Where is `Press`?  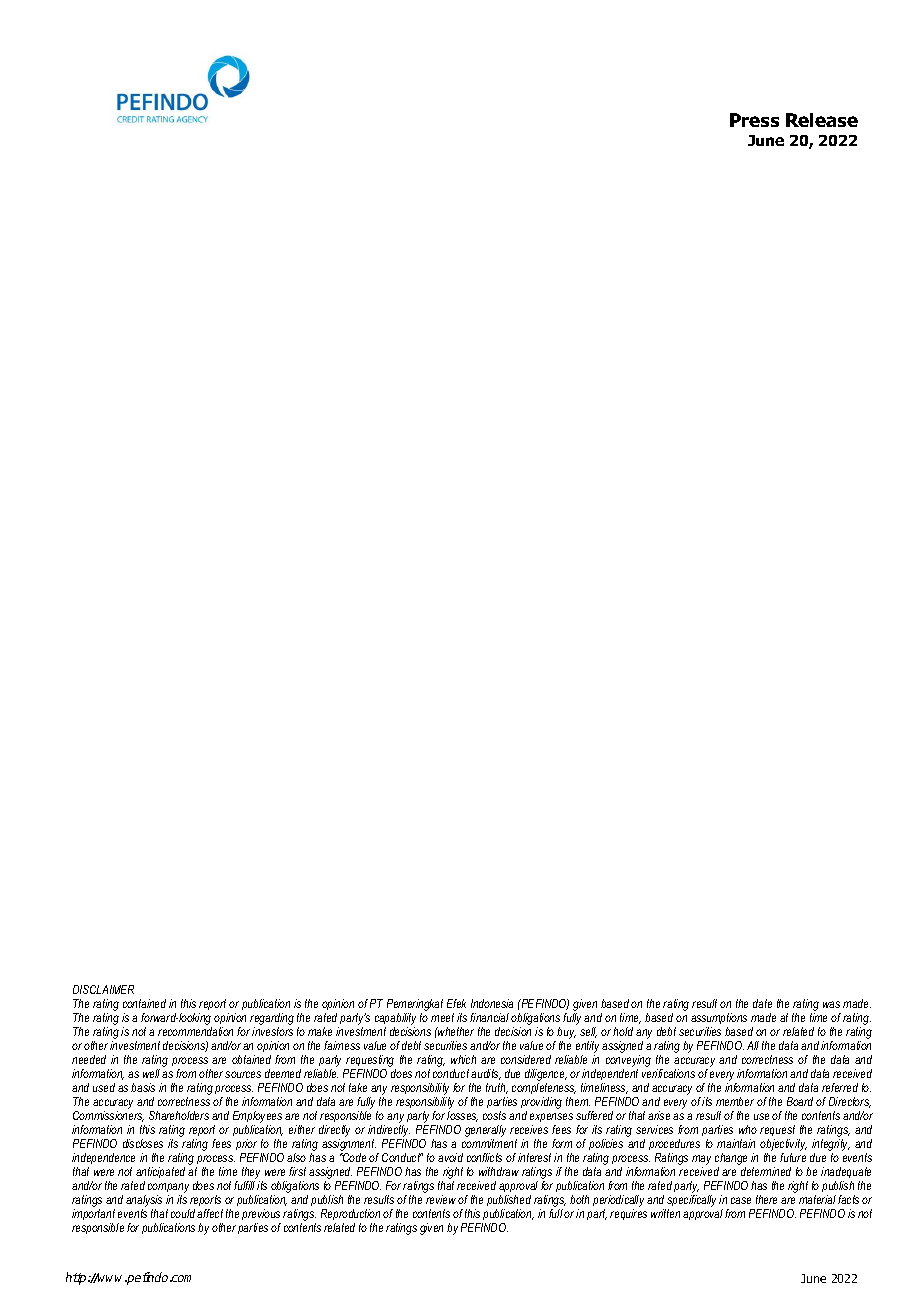 Press is located at coordinates (754, 120).
